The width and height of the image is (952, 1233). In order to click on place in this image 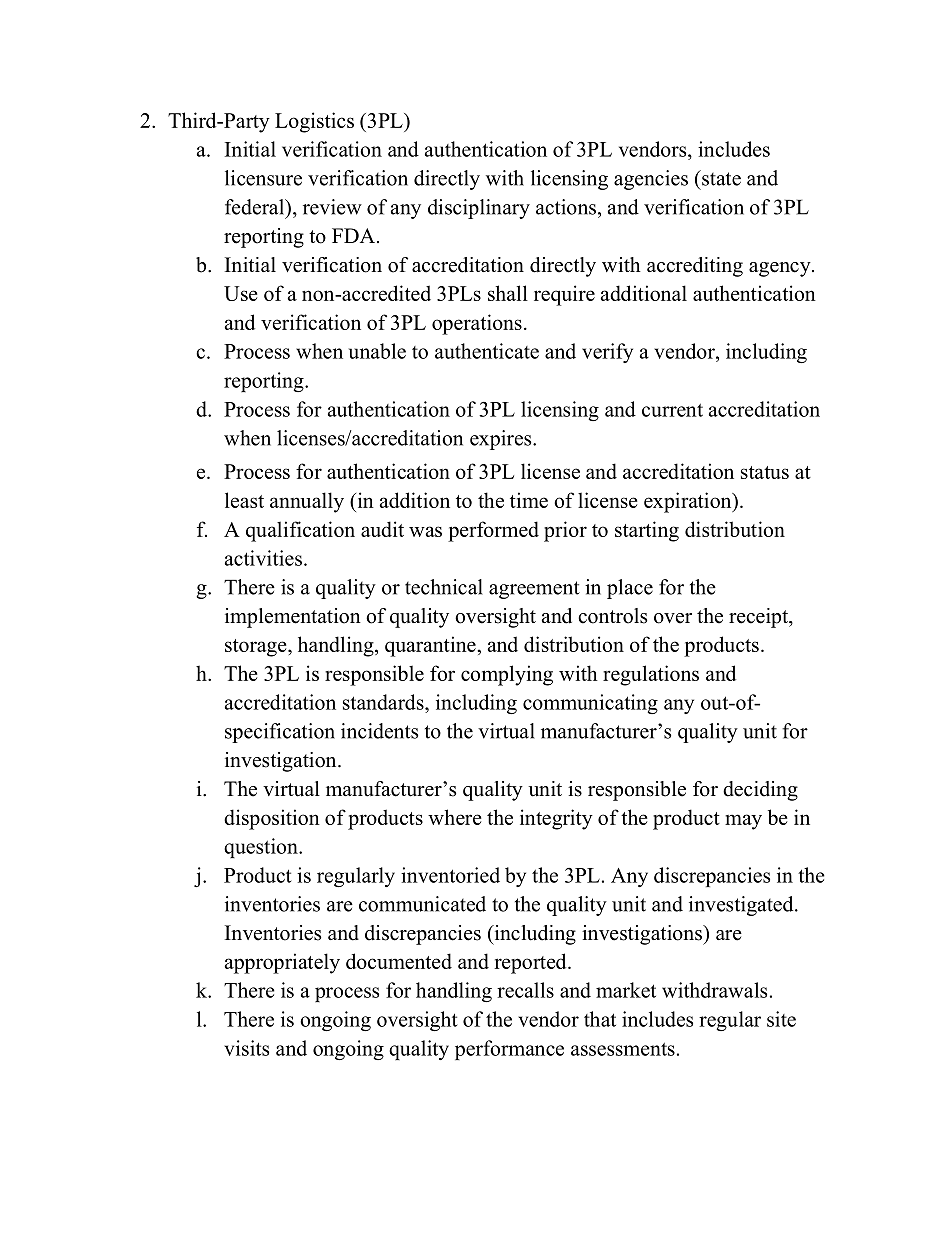, I will do `click(630, 589)`.
